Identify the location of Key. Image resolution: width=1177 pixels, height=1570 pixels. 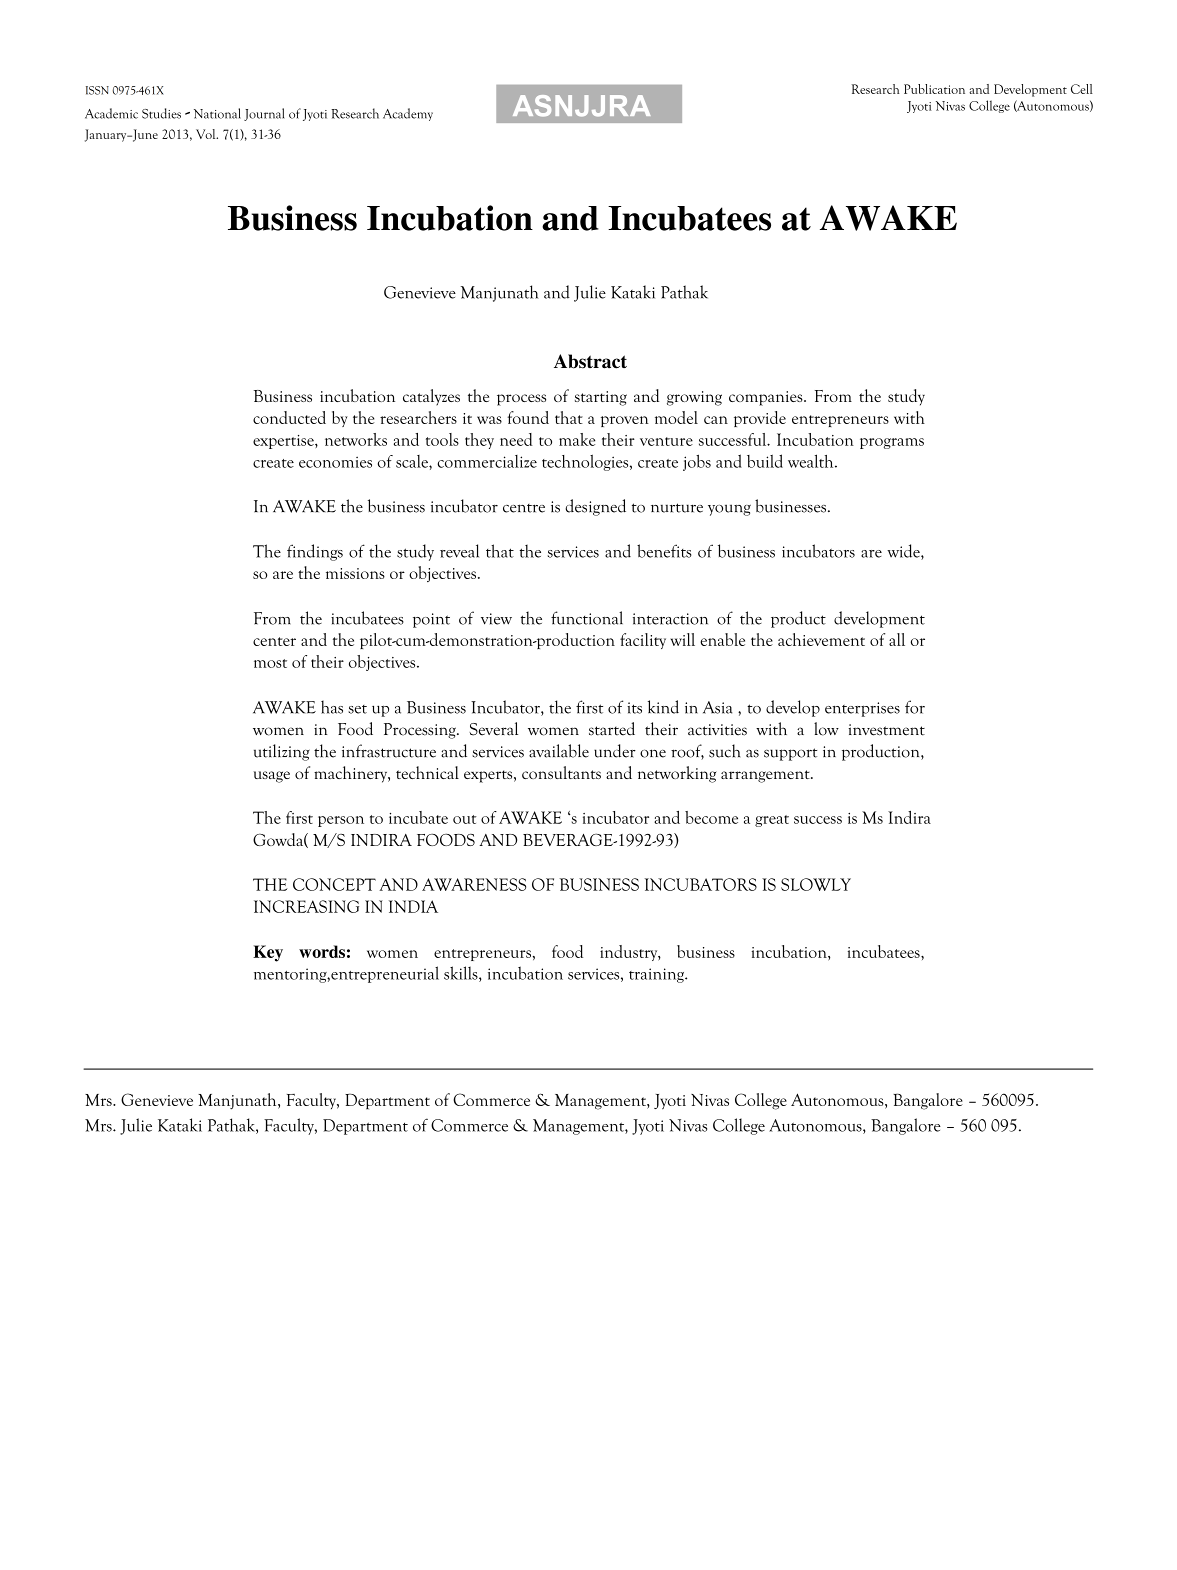
(268, 953).
